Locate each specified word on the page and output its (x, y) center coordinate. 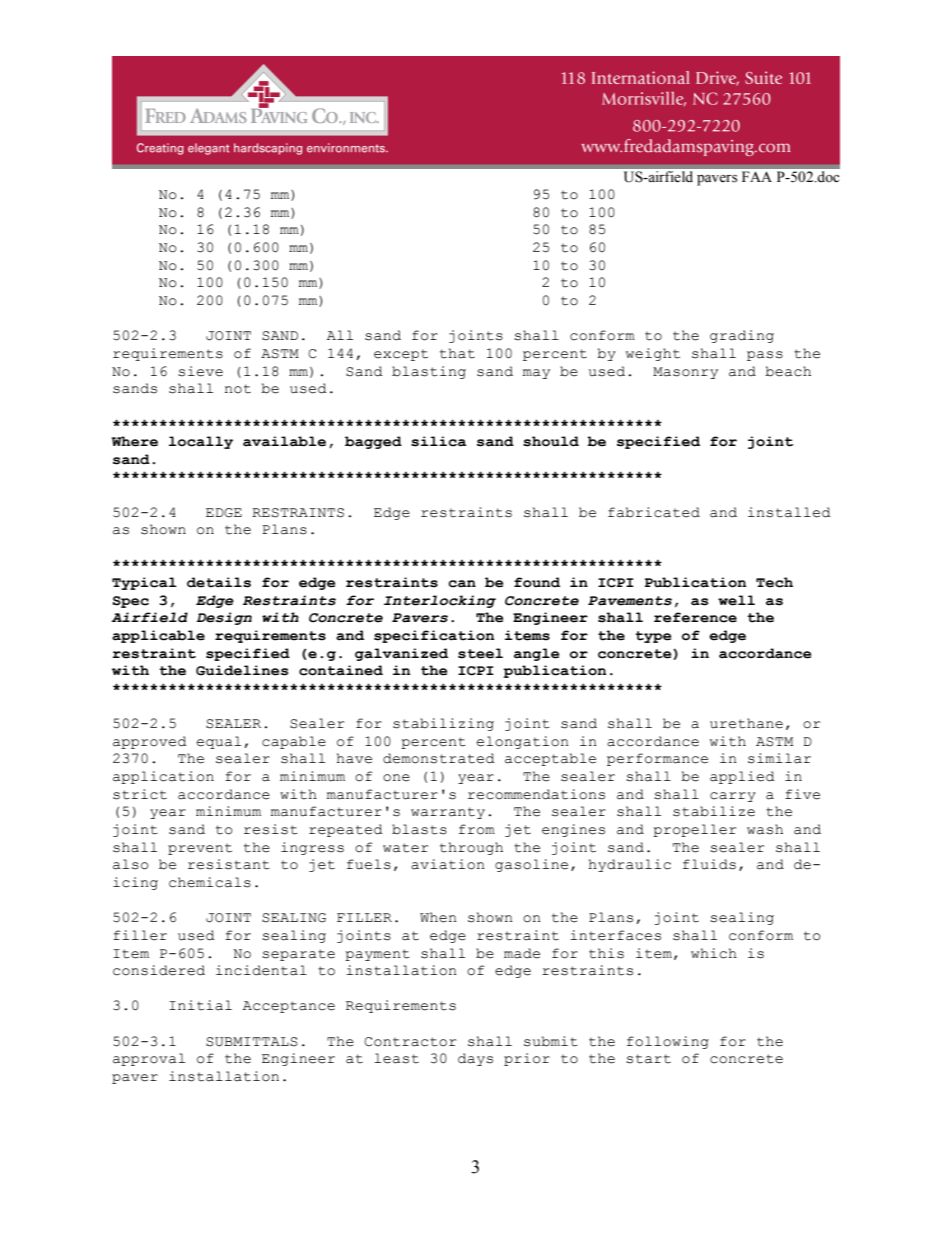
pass (765, 356)
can (462, 584)
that (457, 353)
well (736, 600)
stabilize (714, 811)
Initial (200, 1005)
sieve (200, 371)
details (219, 582)
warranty (448, 813)
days (475, 1059)
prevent (200, 849)
